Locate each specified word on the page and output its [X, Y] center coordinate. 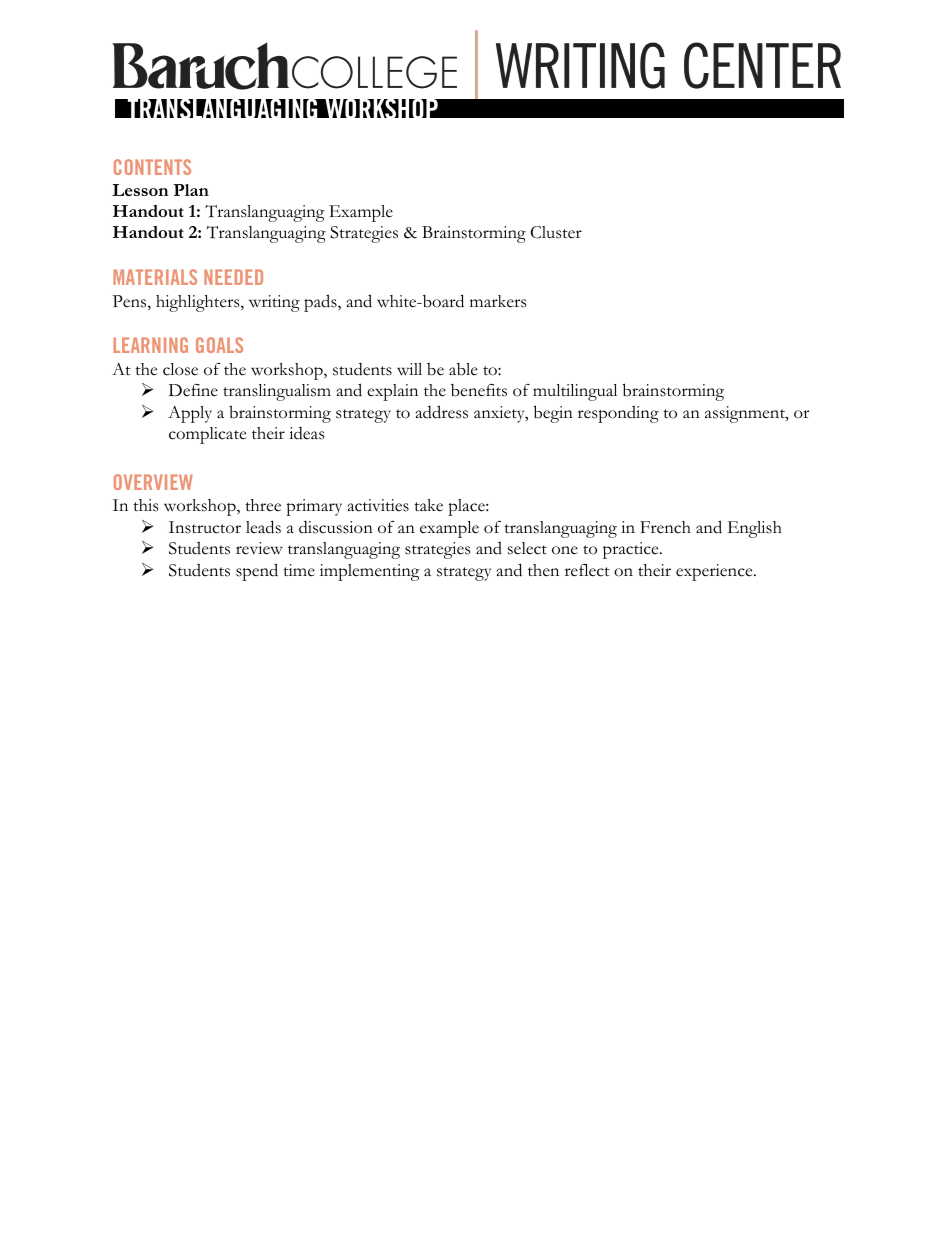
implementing [370, 572]
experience [715, 572]
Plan [191, 190]
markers [498, 301]
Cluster [556, 232]
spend [257, 572]
